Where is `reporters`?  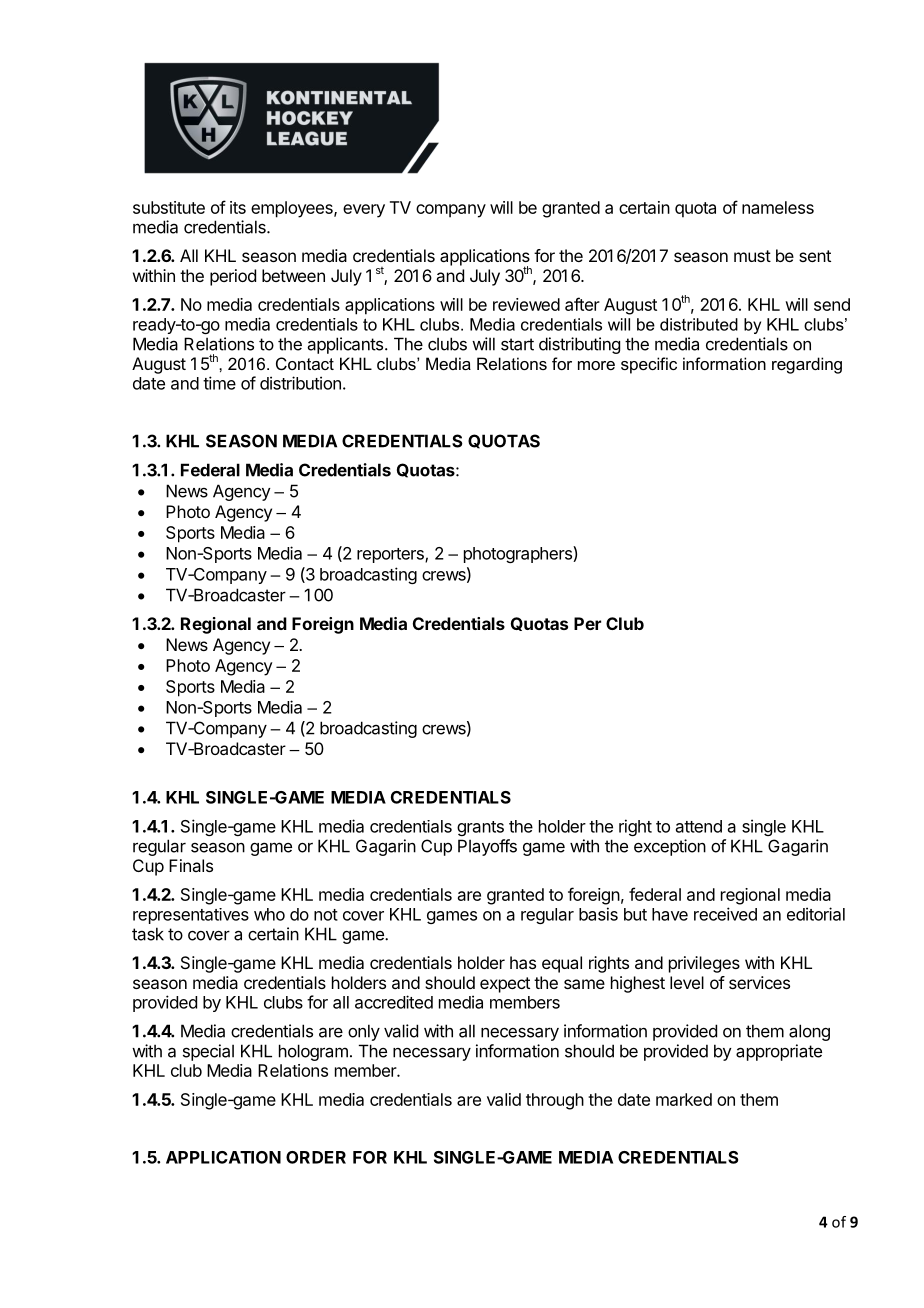
reporters is located at coordinates (391, 555).
